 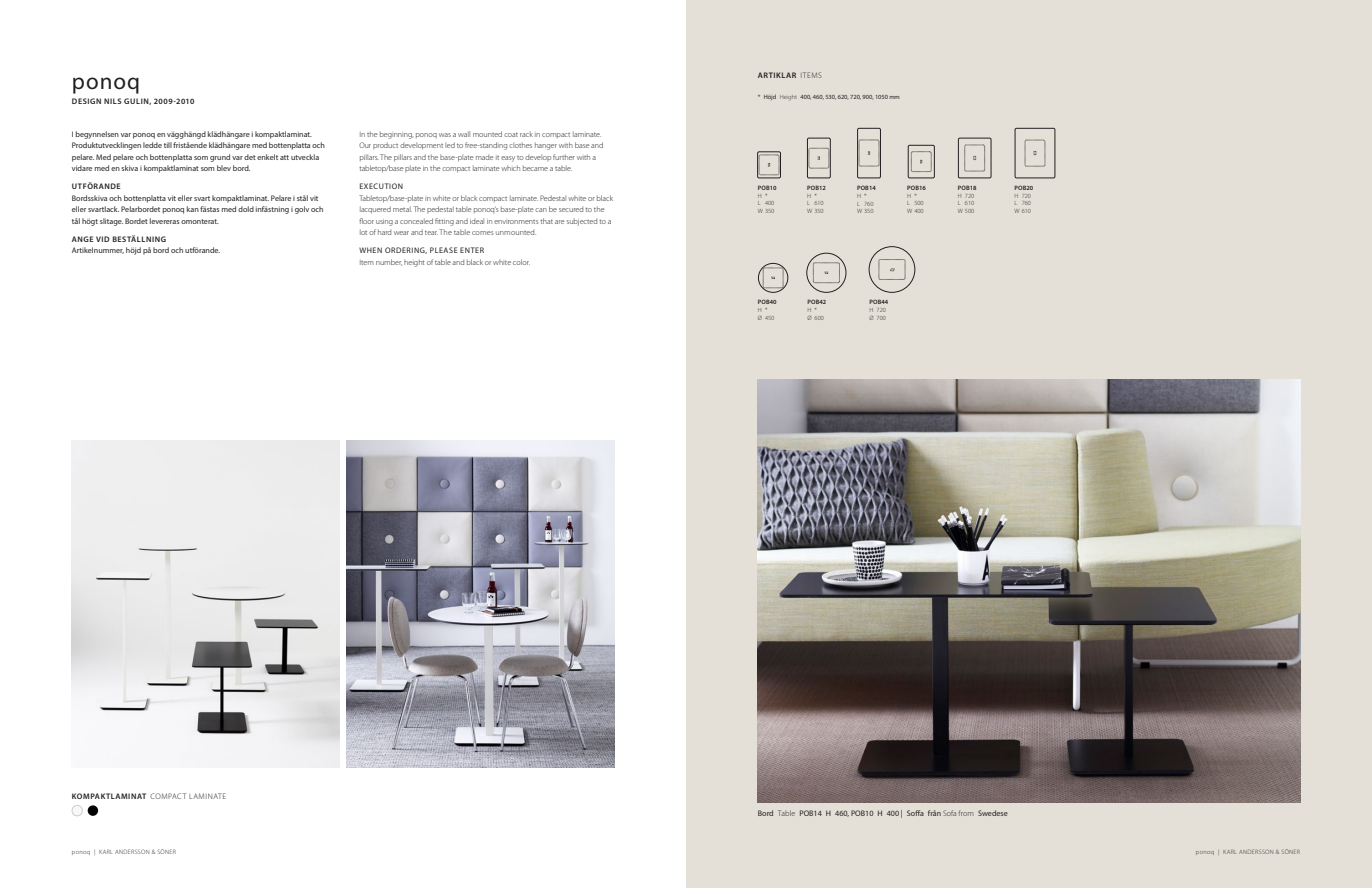 I want to click on hard, so click(x=384, y=232).
